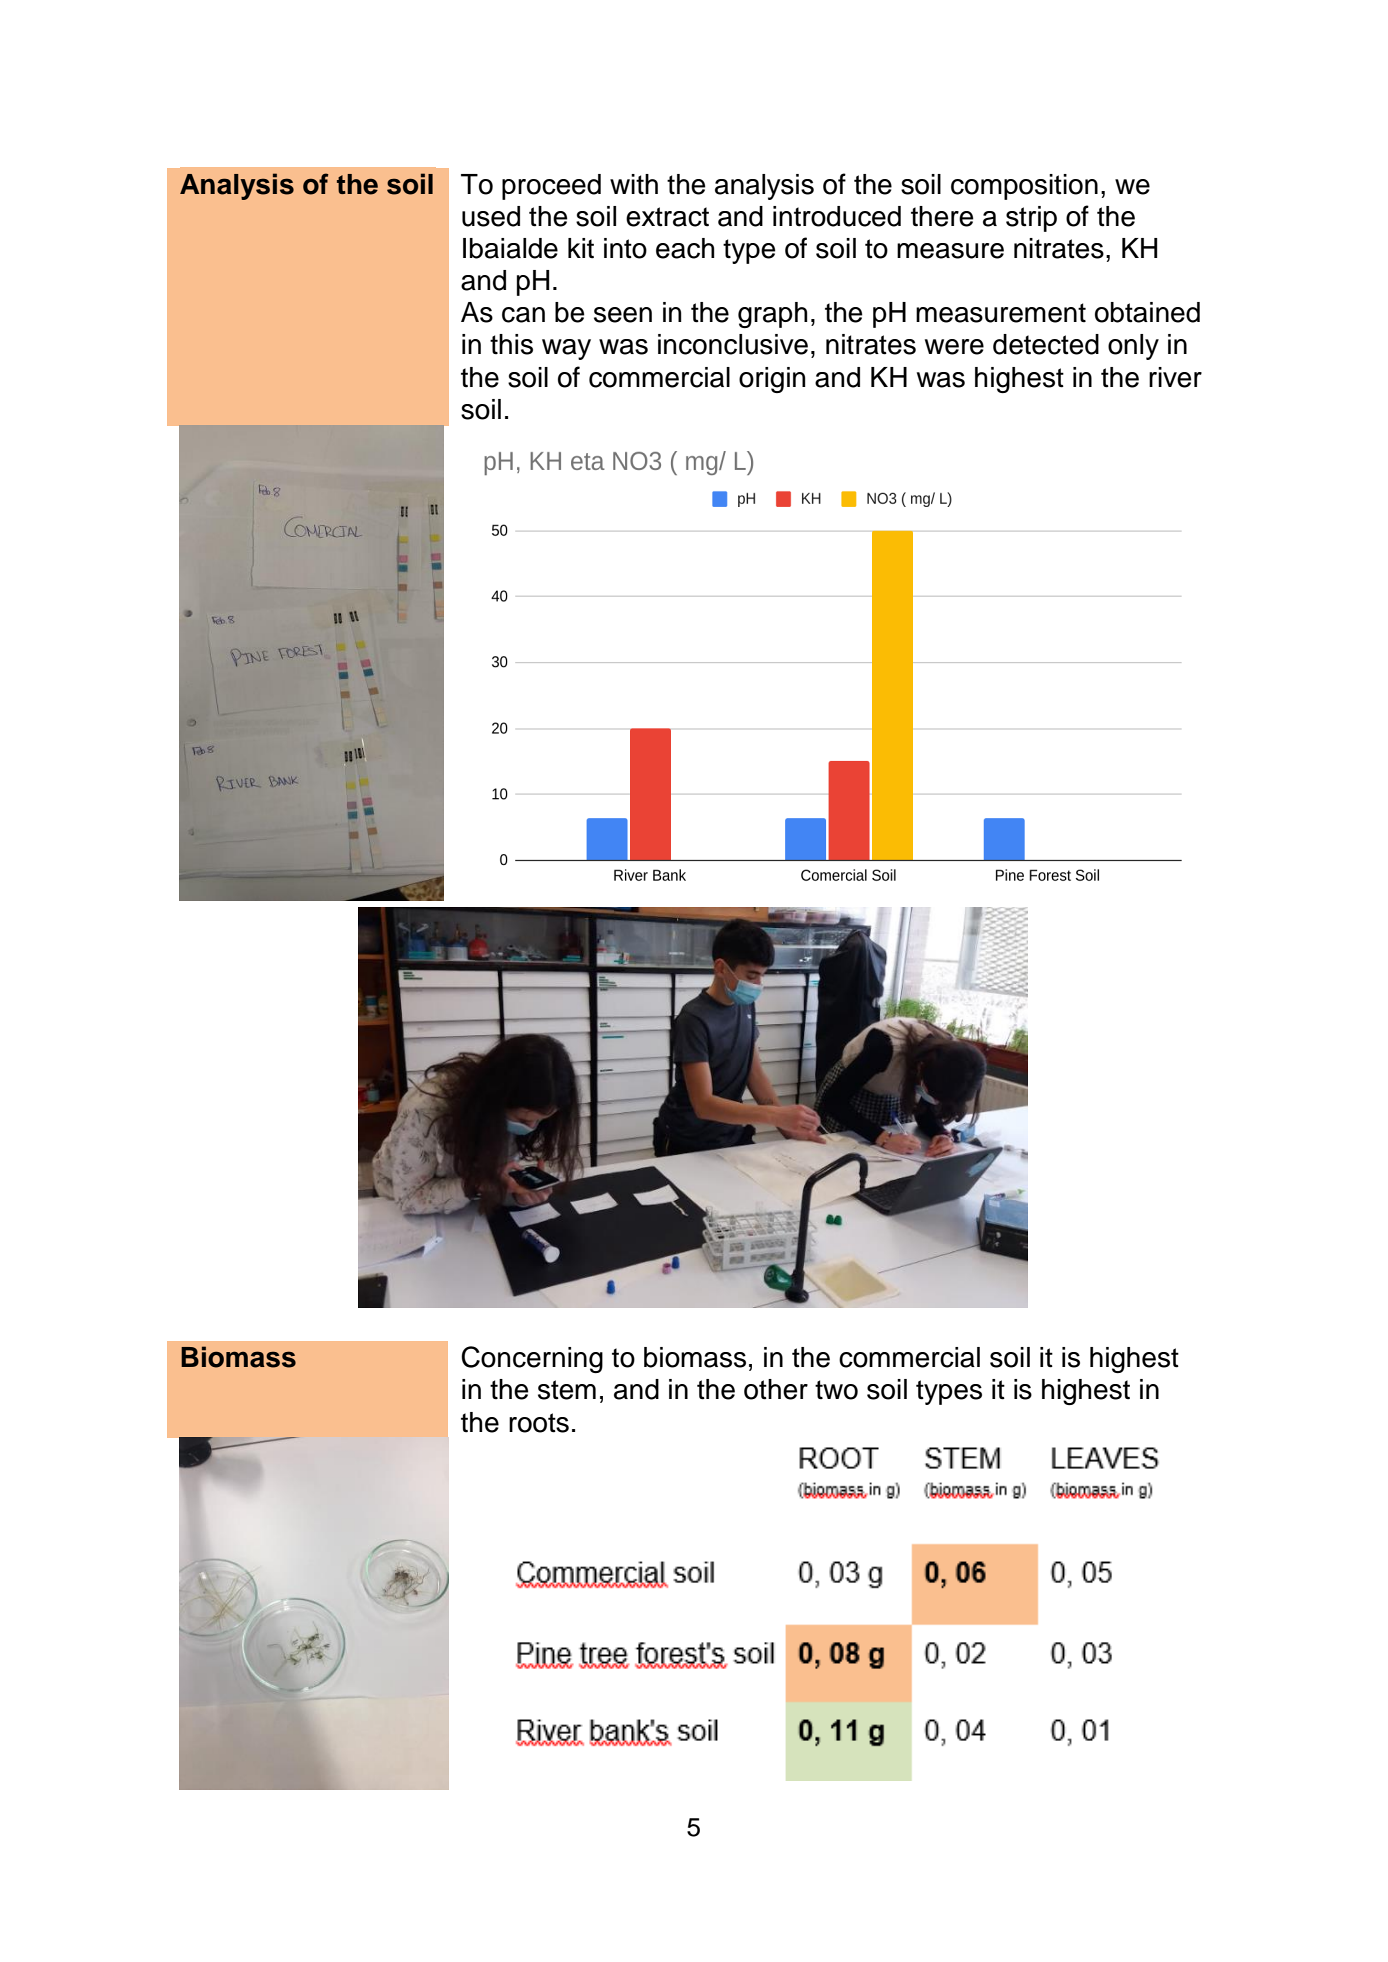  Describe the element at coordinates (581, 248) in the page. I see `kit` at that location.
